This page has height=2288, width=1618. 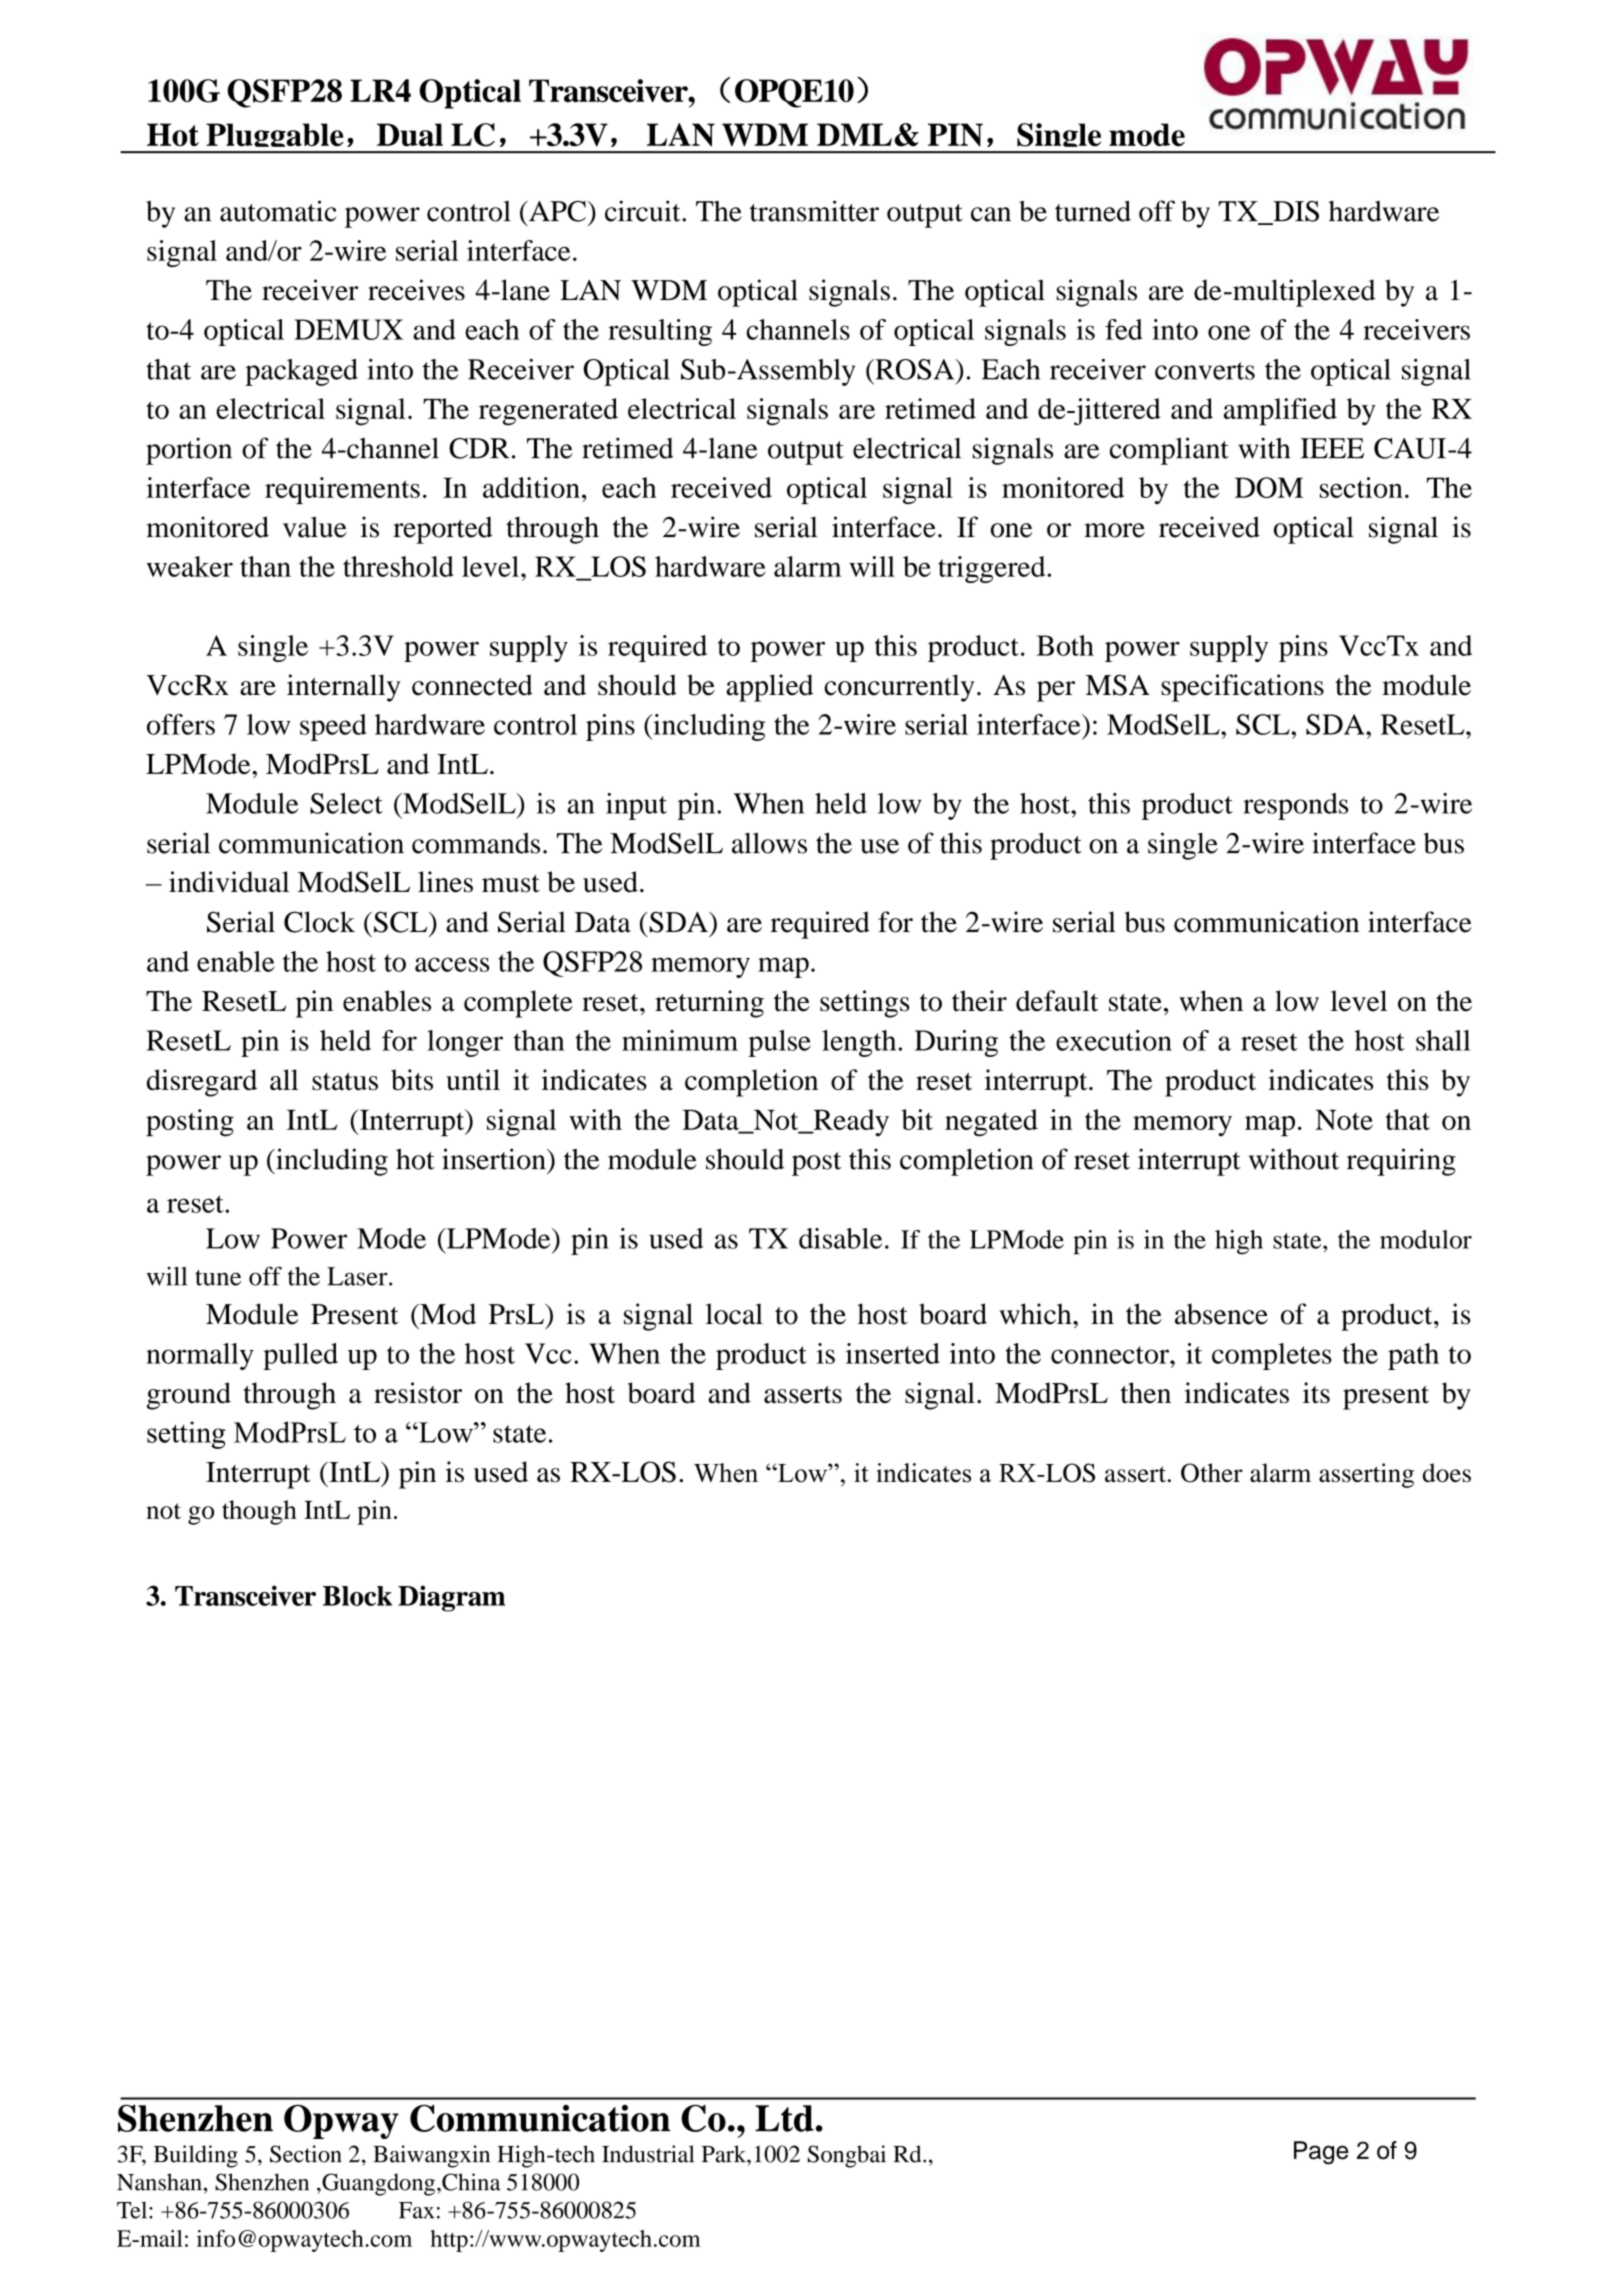 What do you see at coordinates (196, 2156) in the page?
I see `Building` at bounding box center [196, 2156].
